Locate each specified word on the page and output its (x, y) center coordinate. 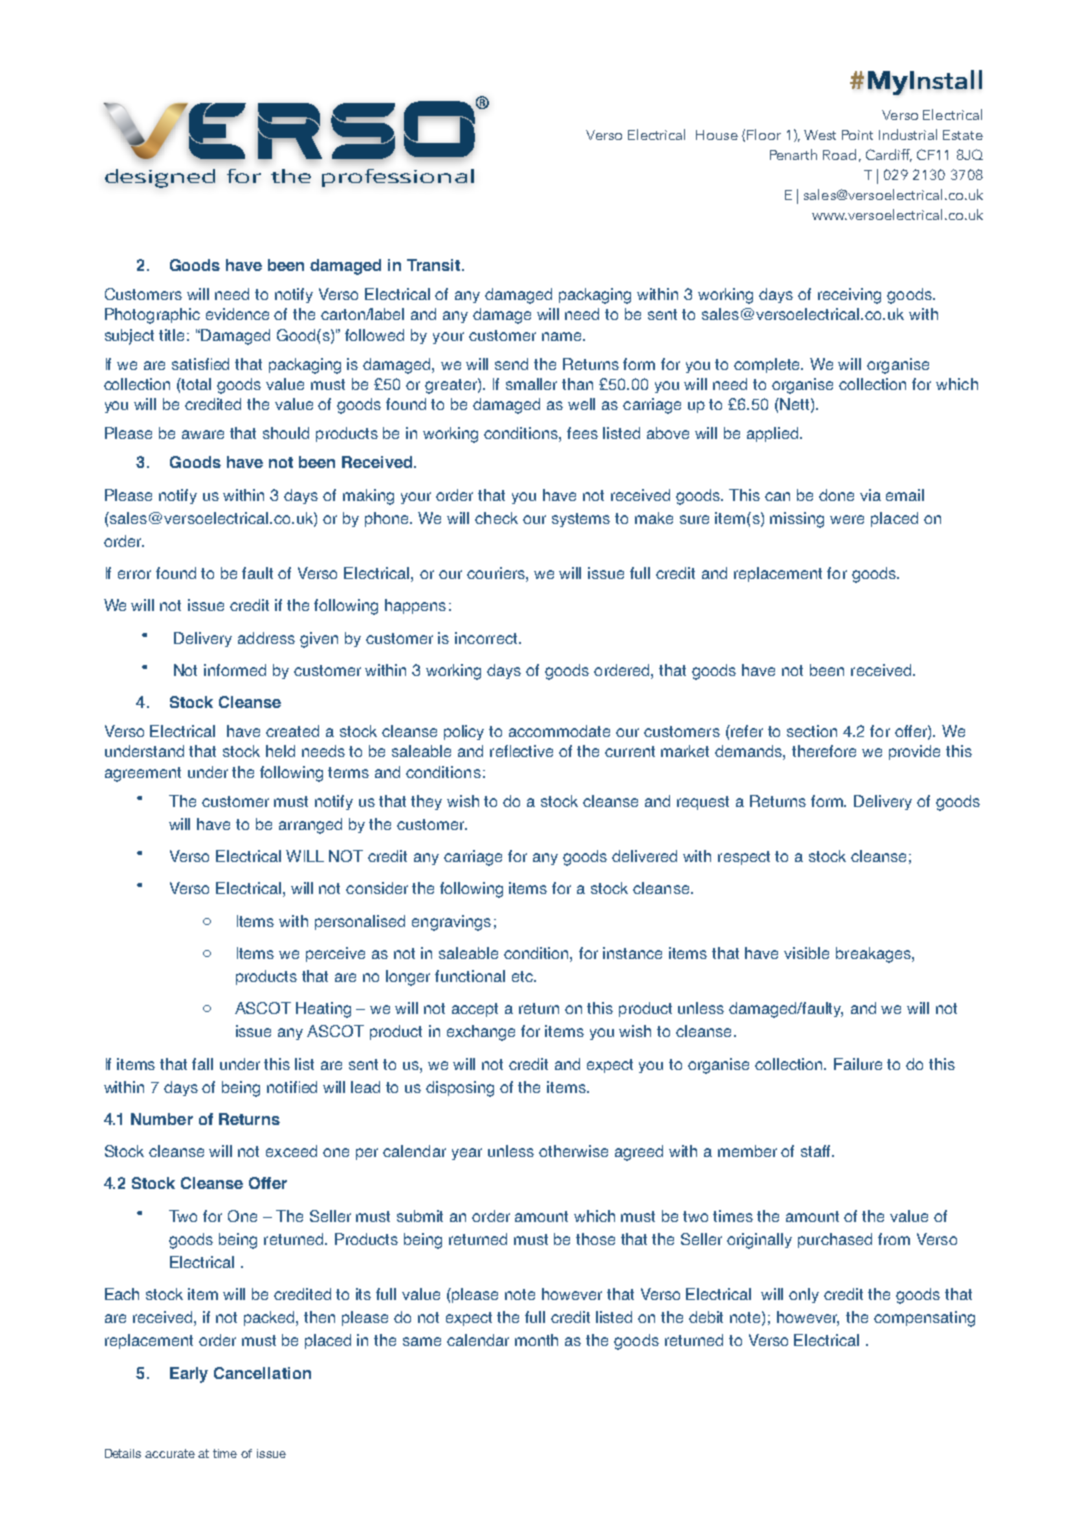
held (280, 751)
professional (398, 178)
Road (839, 154)
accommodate (559, 731)
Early (189, 1375)
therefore (824, 751)
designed (160, 178)
